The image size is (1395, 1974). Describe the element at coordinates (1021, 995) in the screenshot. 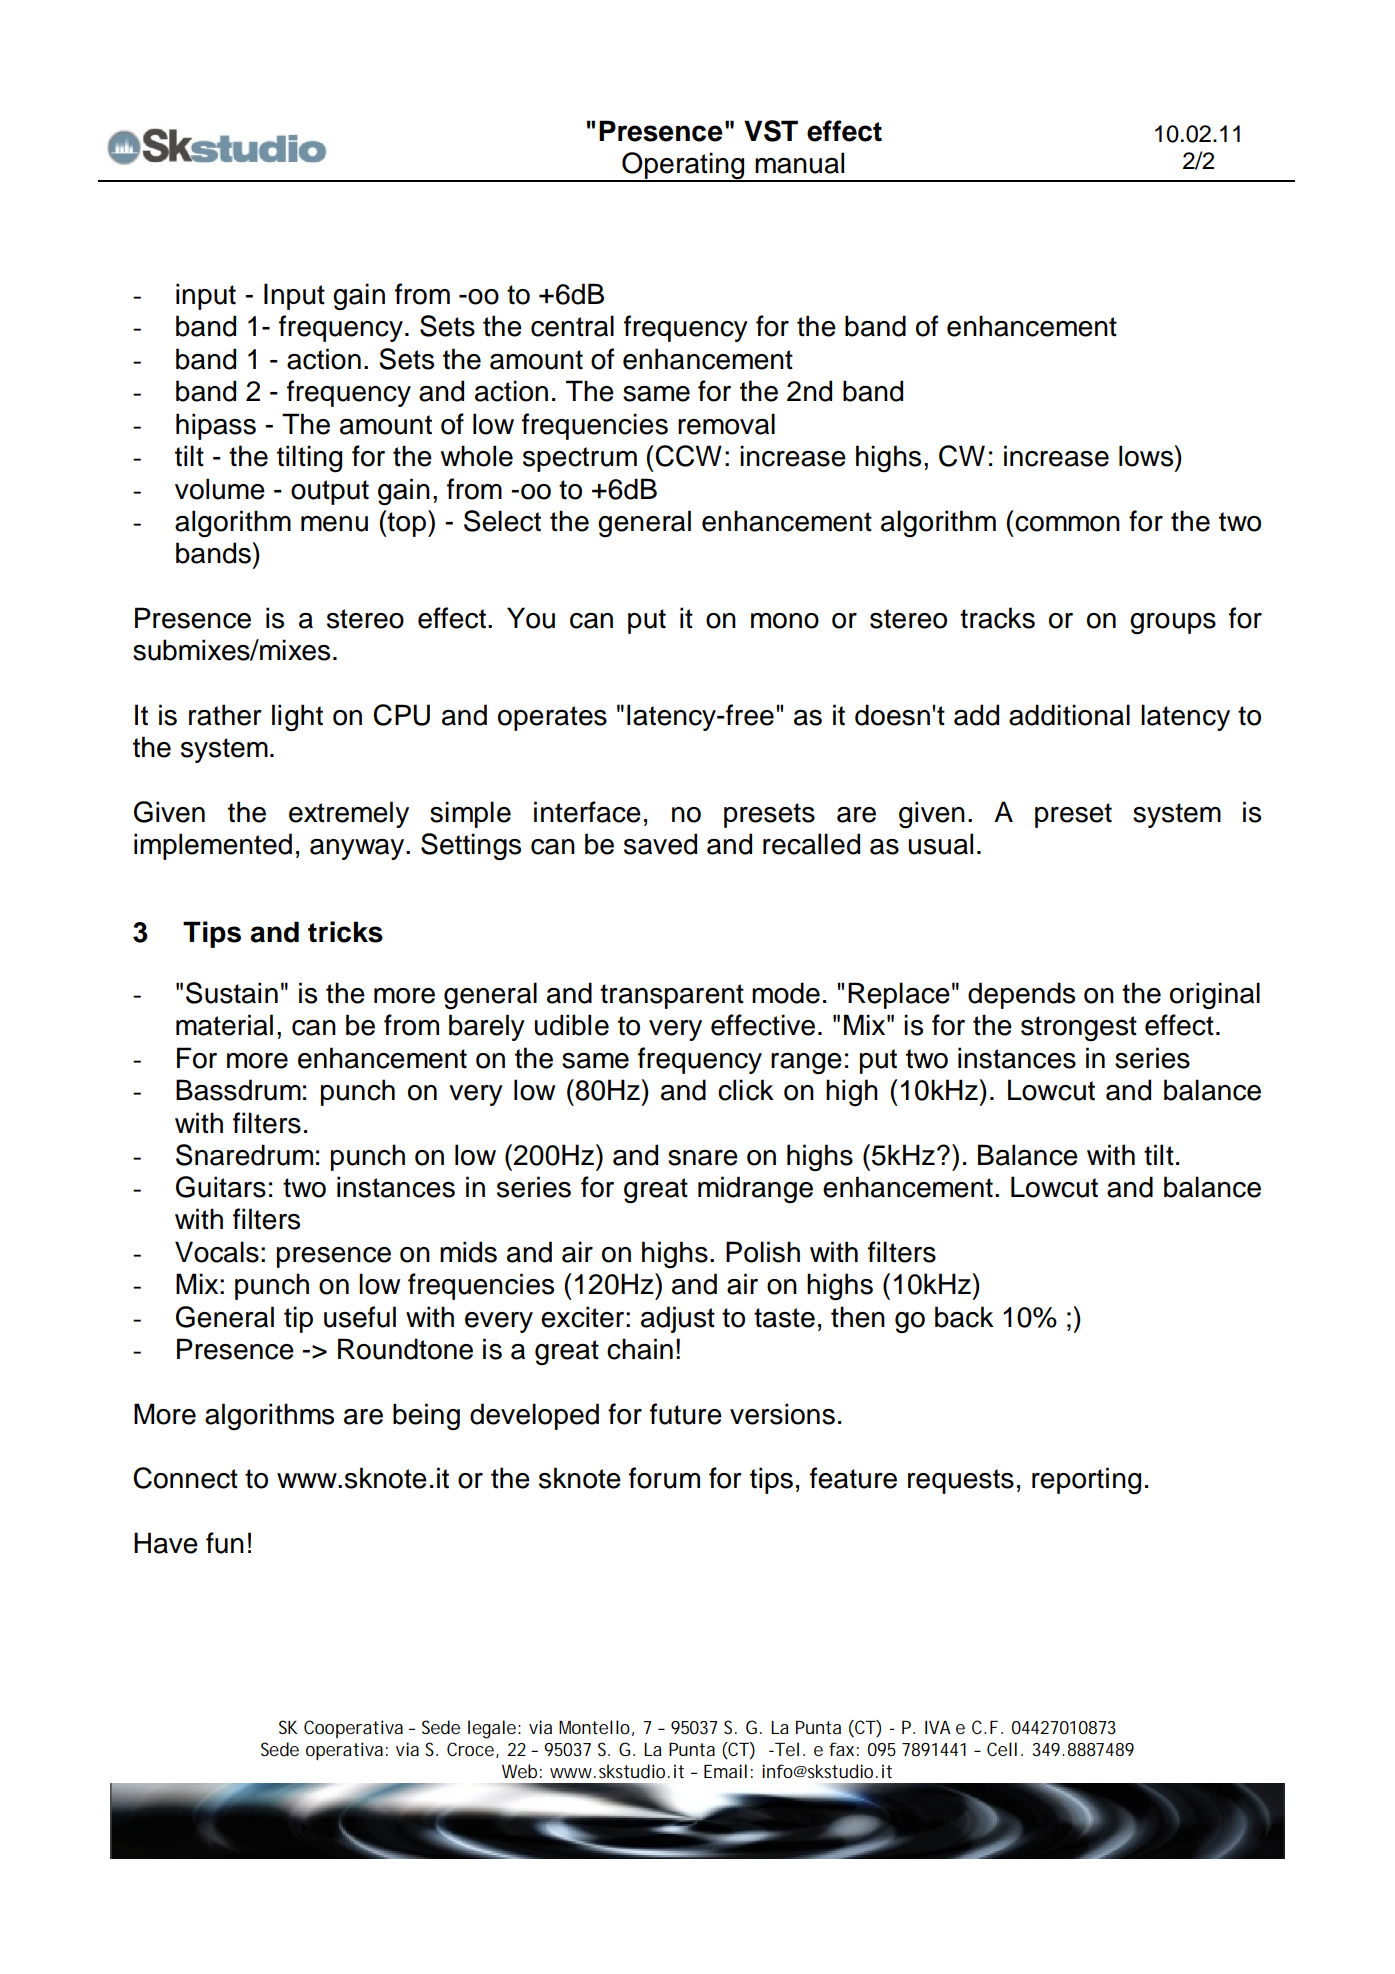

I see `depends` at that location.
